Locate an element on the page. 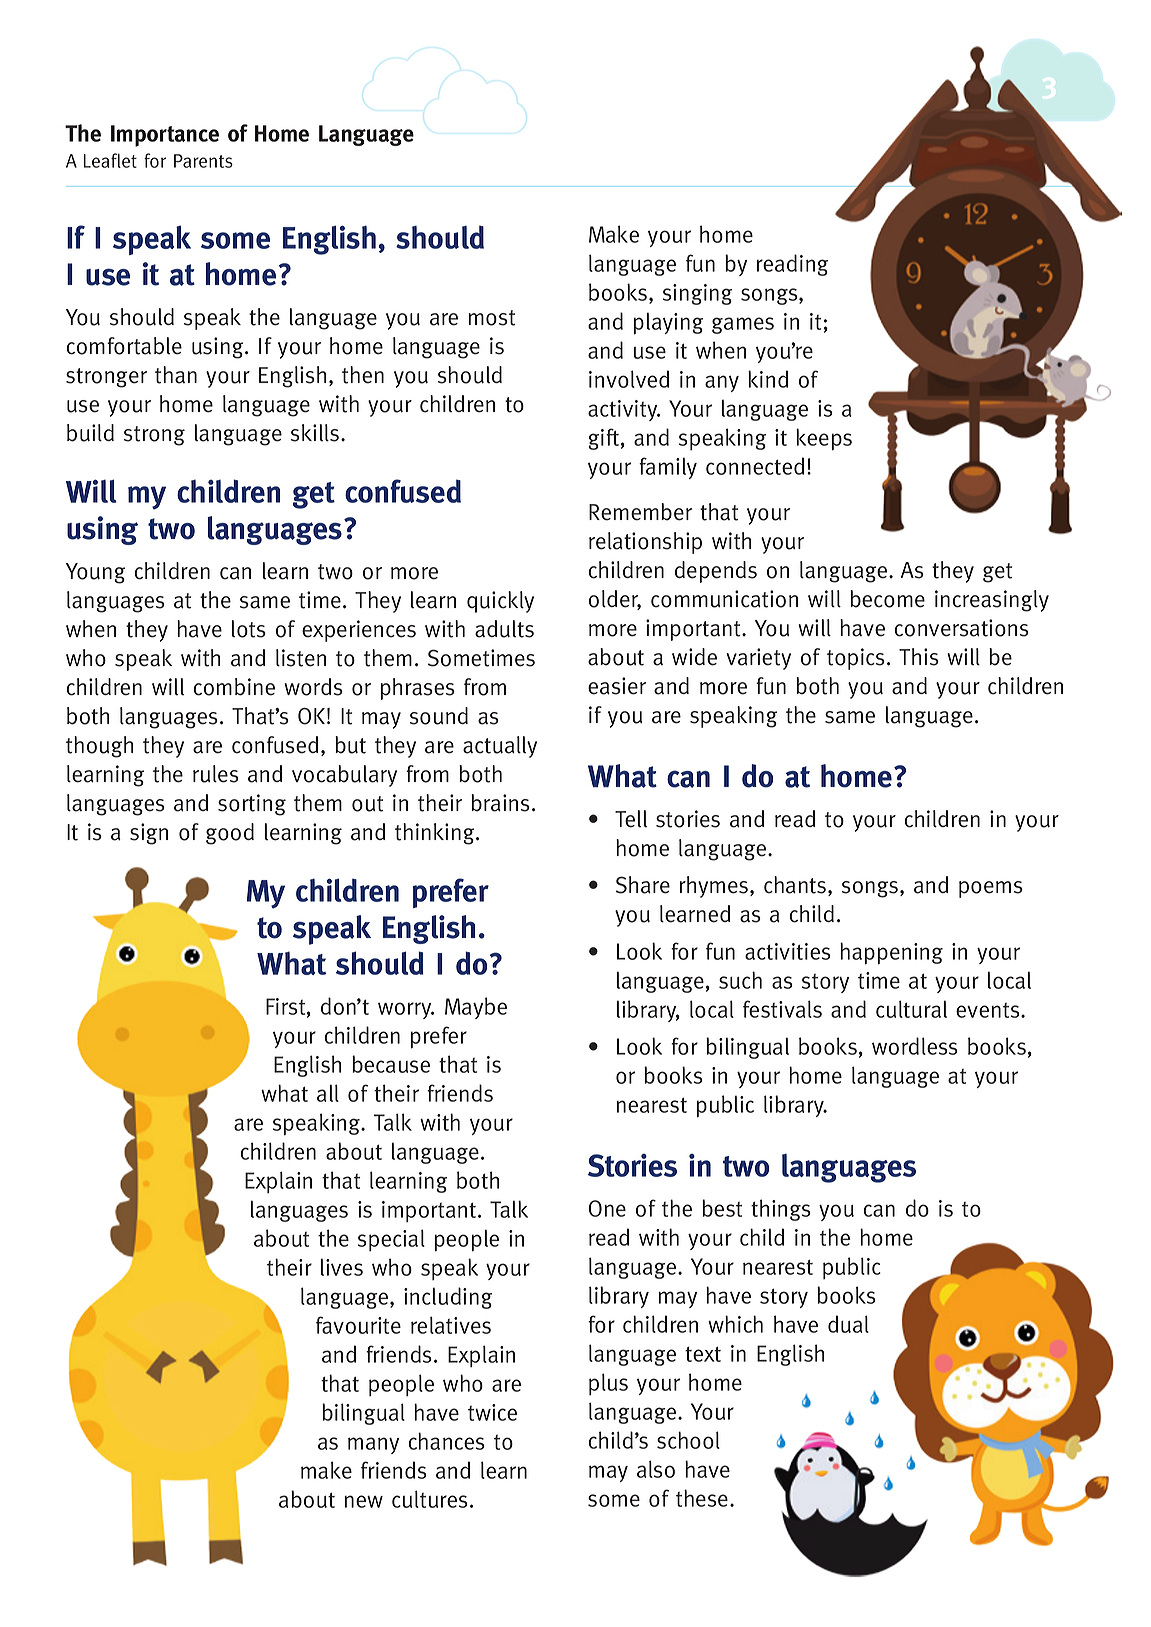 Image resolution: width=1151 pixels, height=1627 pixels. activity is located at coordinates (624, 410).
